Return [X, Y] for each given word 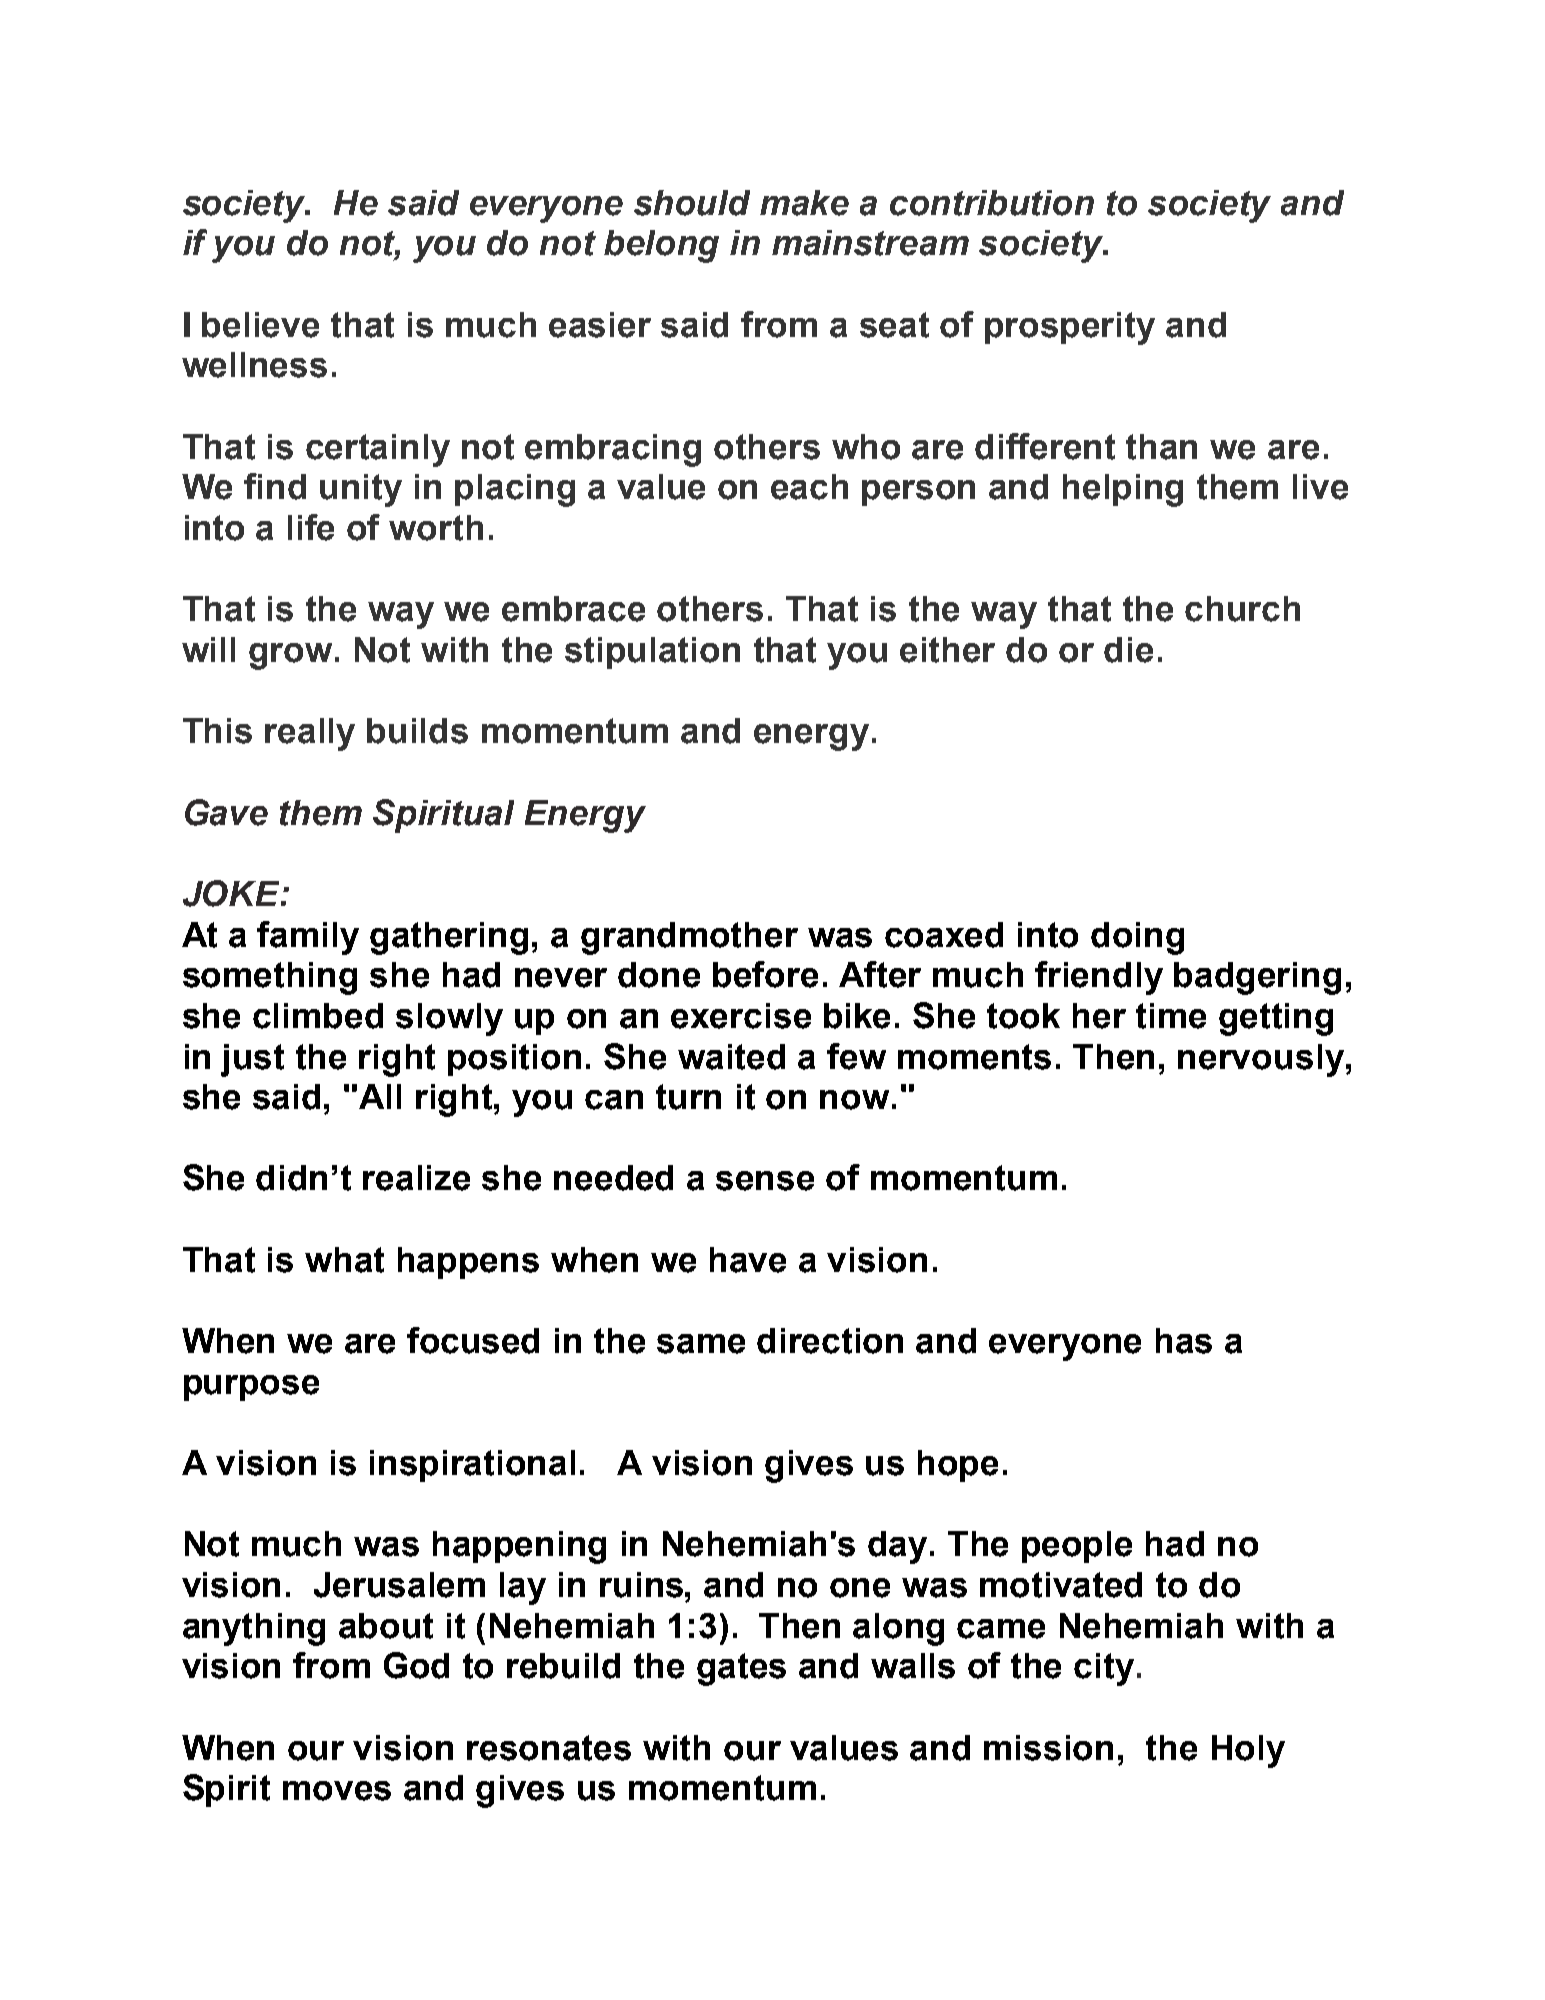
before [765, 974]
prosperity [1070, 328]
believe [260, 325]
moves [337, 1791]
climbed [318, 1016]
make [804, 203]
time [1171, 1016]
